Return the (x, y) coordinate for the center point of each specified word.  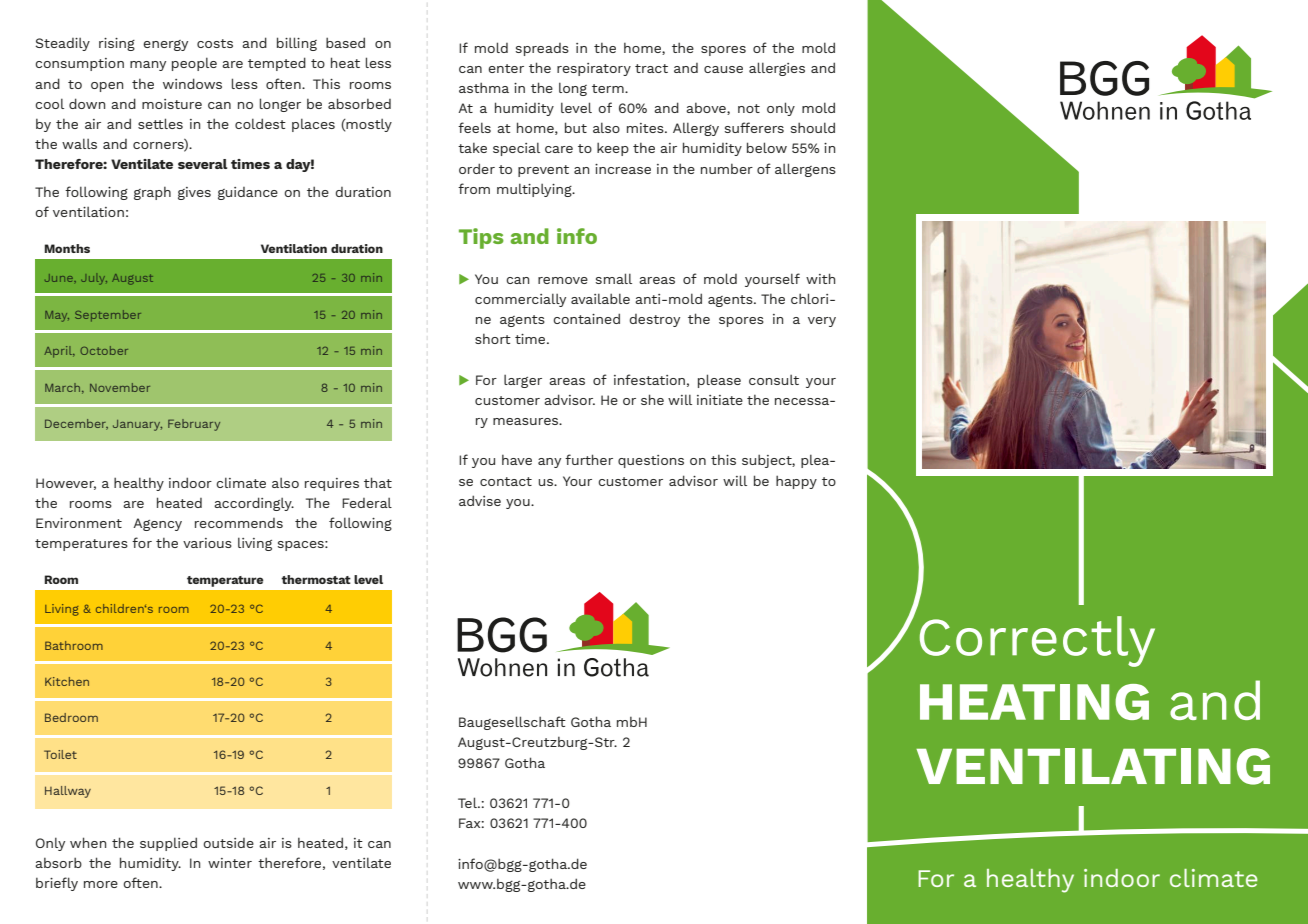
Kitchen (67, 681)
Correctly (1037, 641)
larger (523, 381)
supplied (168, 844)
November (120, 387)
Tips (481, 238)
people (194, 64)
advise (480, 500)
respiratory (594, 69)
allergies (777, 69)
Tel (468, 802)
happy (796, 482)
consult (774, 380)
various (207, 543)
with (820, 278)
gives (194, 193)
